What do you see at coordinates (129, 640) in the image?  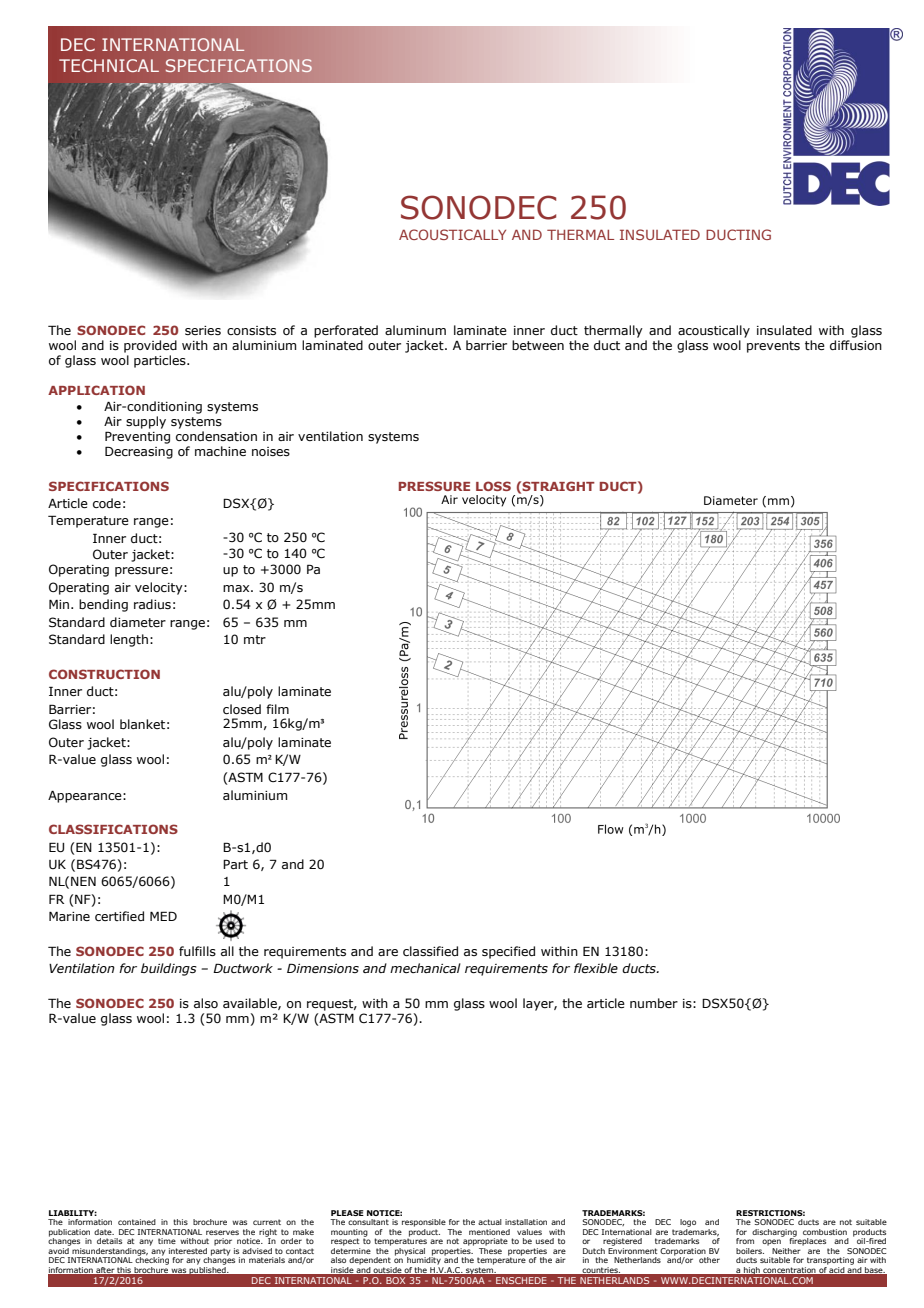 I see `length` at bounding box center [129, 640].
